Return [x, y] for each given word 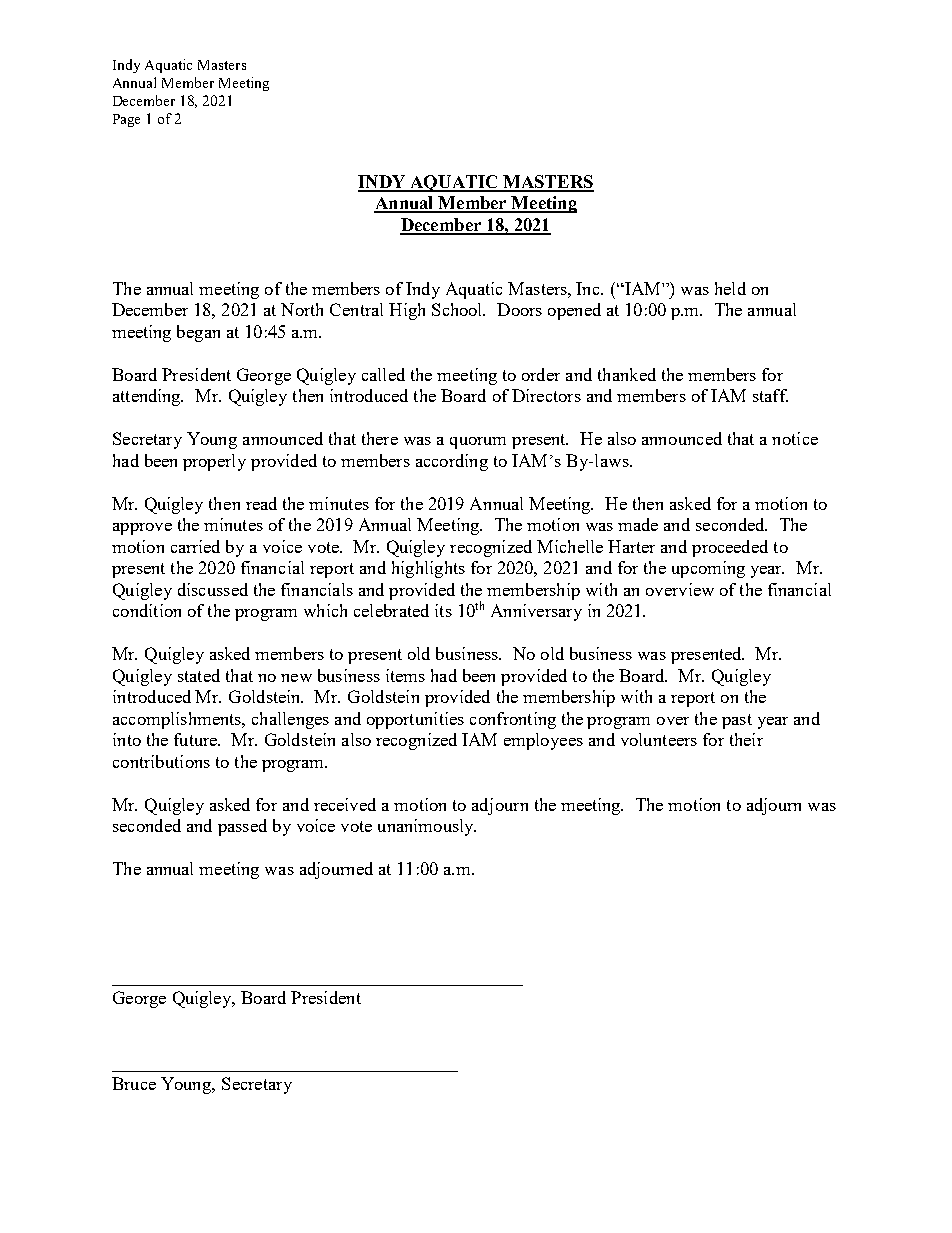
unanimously [427, 827]
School [458, 309]
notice [795, 438]
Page [126, 120]
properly [214, 462]
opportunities [415, 720]
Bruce [134, 1083]
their [746, 739]
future [197, 739]
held [730, 288]
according [452, 462]
